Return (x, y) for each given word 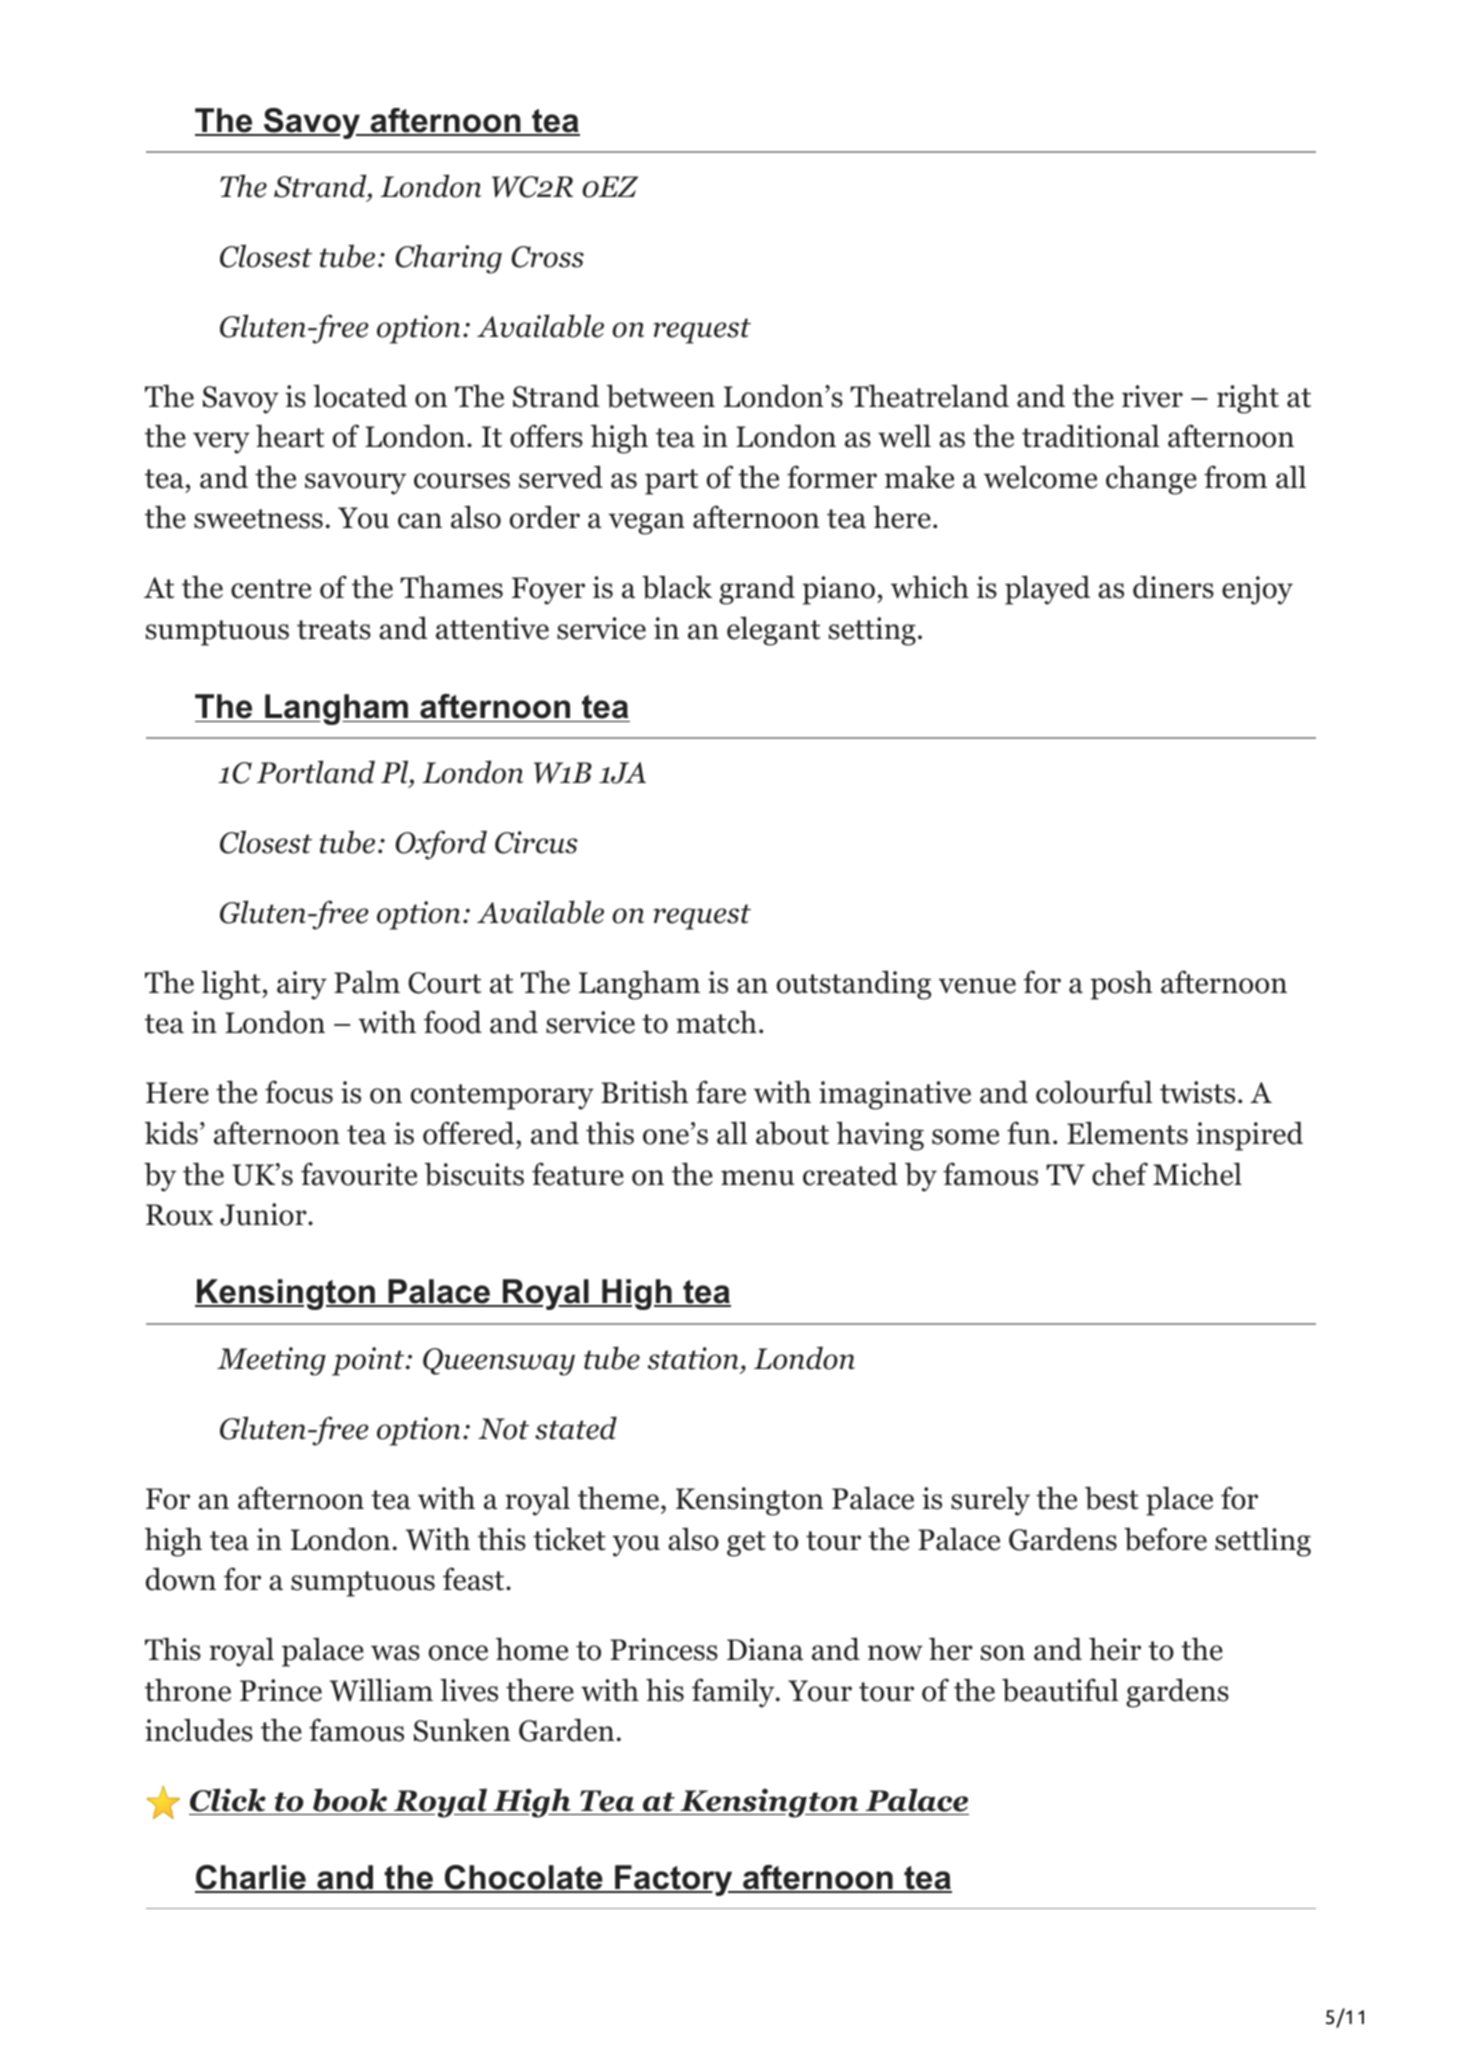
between (660, 396)
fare (721, 1092)
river (1152, 396)
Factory (673, 1880)
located (360, 396)
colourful (1094, 1092)
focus (299, 1092)
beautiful (1060, 1690)
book (350, 1801)
